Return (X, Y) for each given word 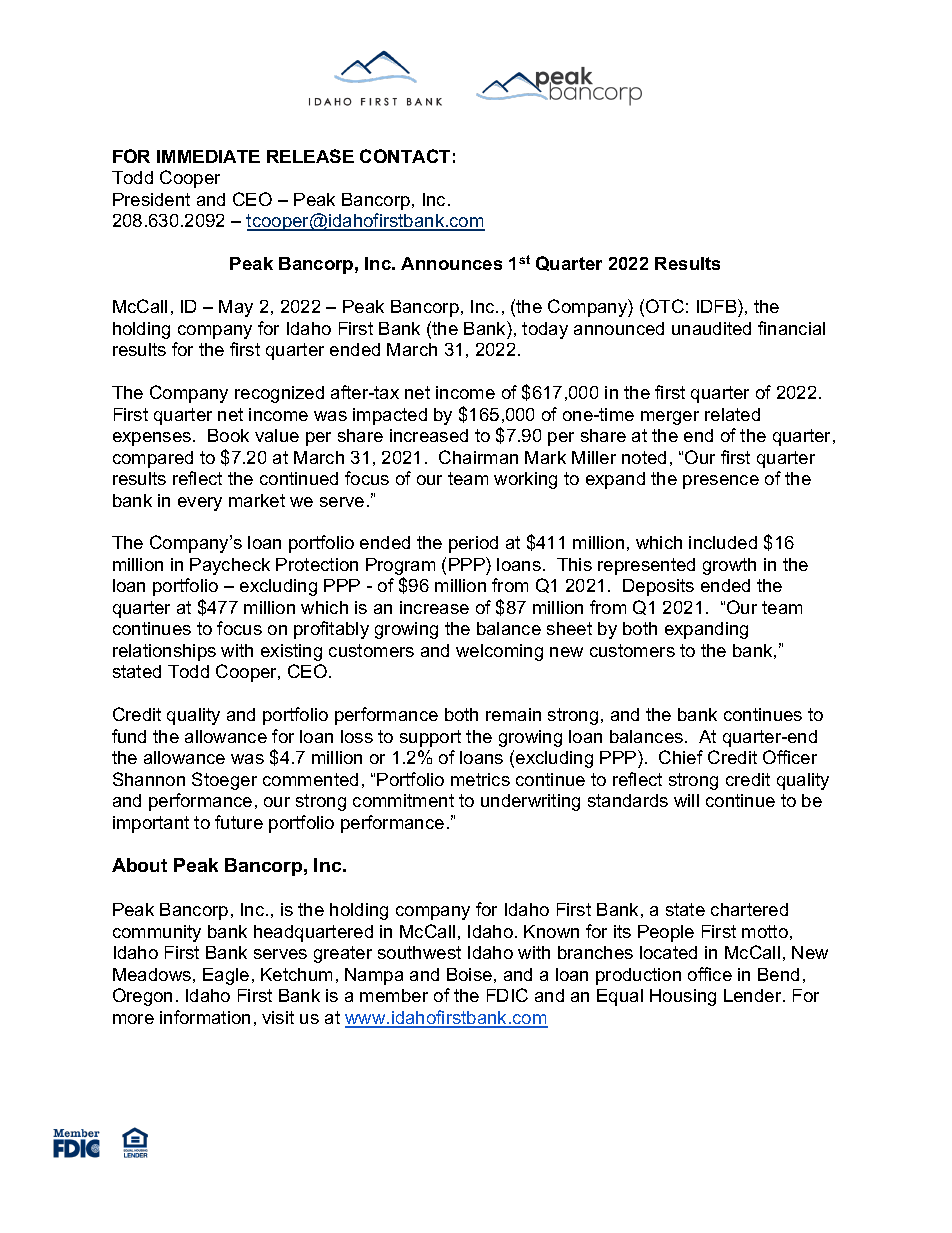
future (239, 822)
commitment (403, 800)
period (473, 544)
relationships (164, 652)
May (236, 308)
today (545, 330)
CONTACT (405, 156)
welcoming (499, 652)
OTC (665, 306)
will (686, 800)
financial (791, 328)
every (200, 504)
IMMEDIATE (208, 156)
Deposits (658, 587)
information (205, 1017)
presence (721, 482)
